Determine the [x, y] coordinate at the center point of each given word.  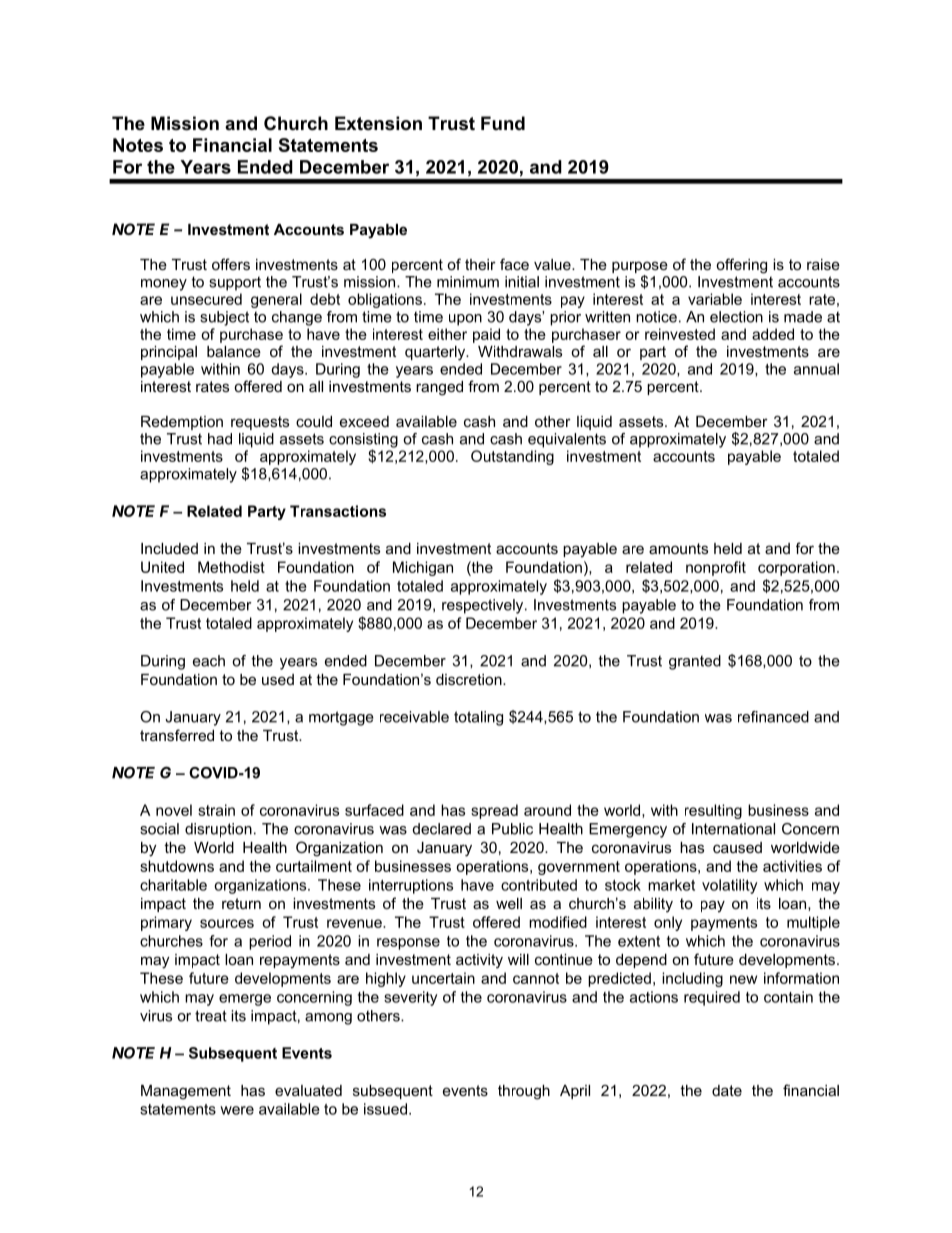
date [727, 1090]
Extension [378, 123]
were [237, 1110]
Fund [503, 123]
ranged [439, 388]
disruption [218, 830]
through [524, 1092]
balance [234, 351]
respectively [484, 606]
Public [512, 829]
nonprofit [716, 568]
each [209, 661]
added [773, 334]
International [733, 829]
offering [741, 266]
